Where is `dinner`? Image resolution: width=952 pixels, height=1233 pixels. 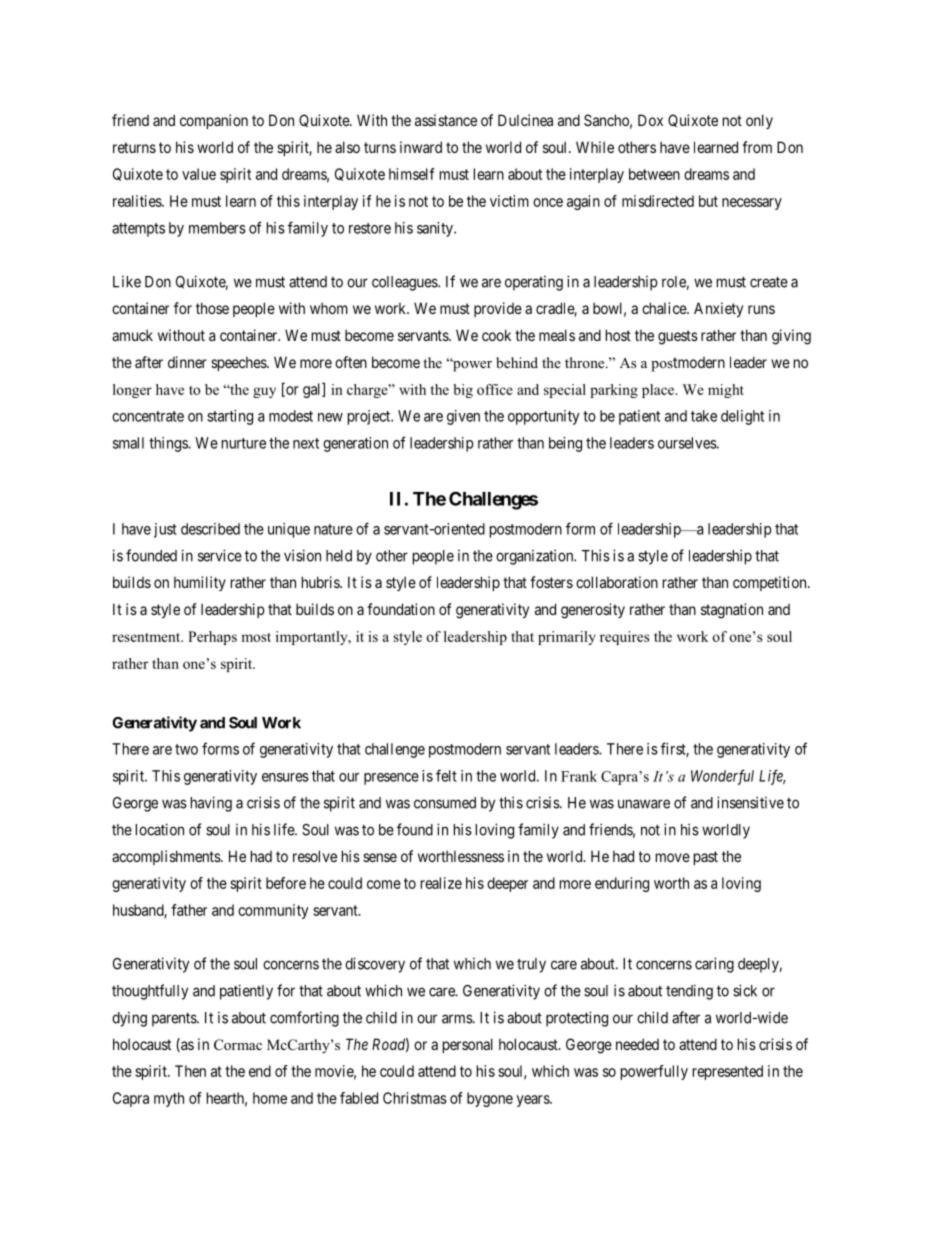 dinner is located at coordinates (187, 362).
